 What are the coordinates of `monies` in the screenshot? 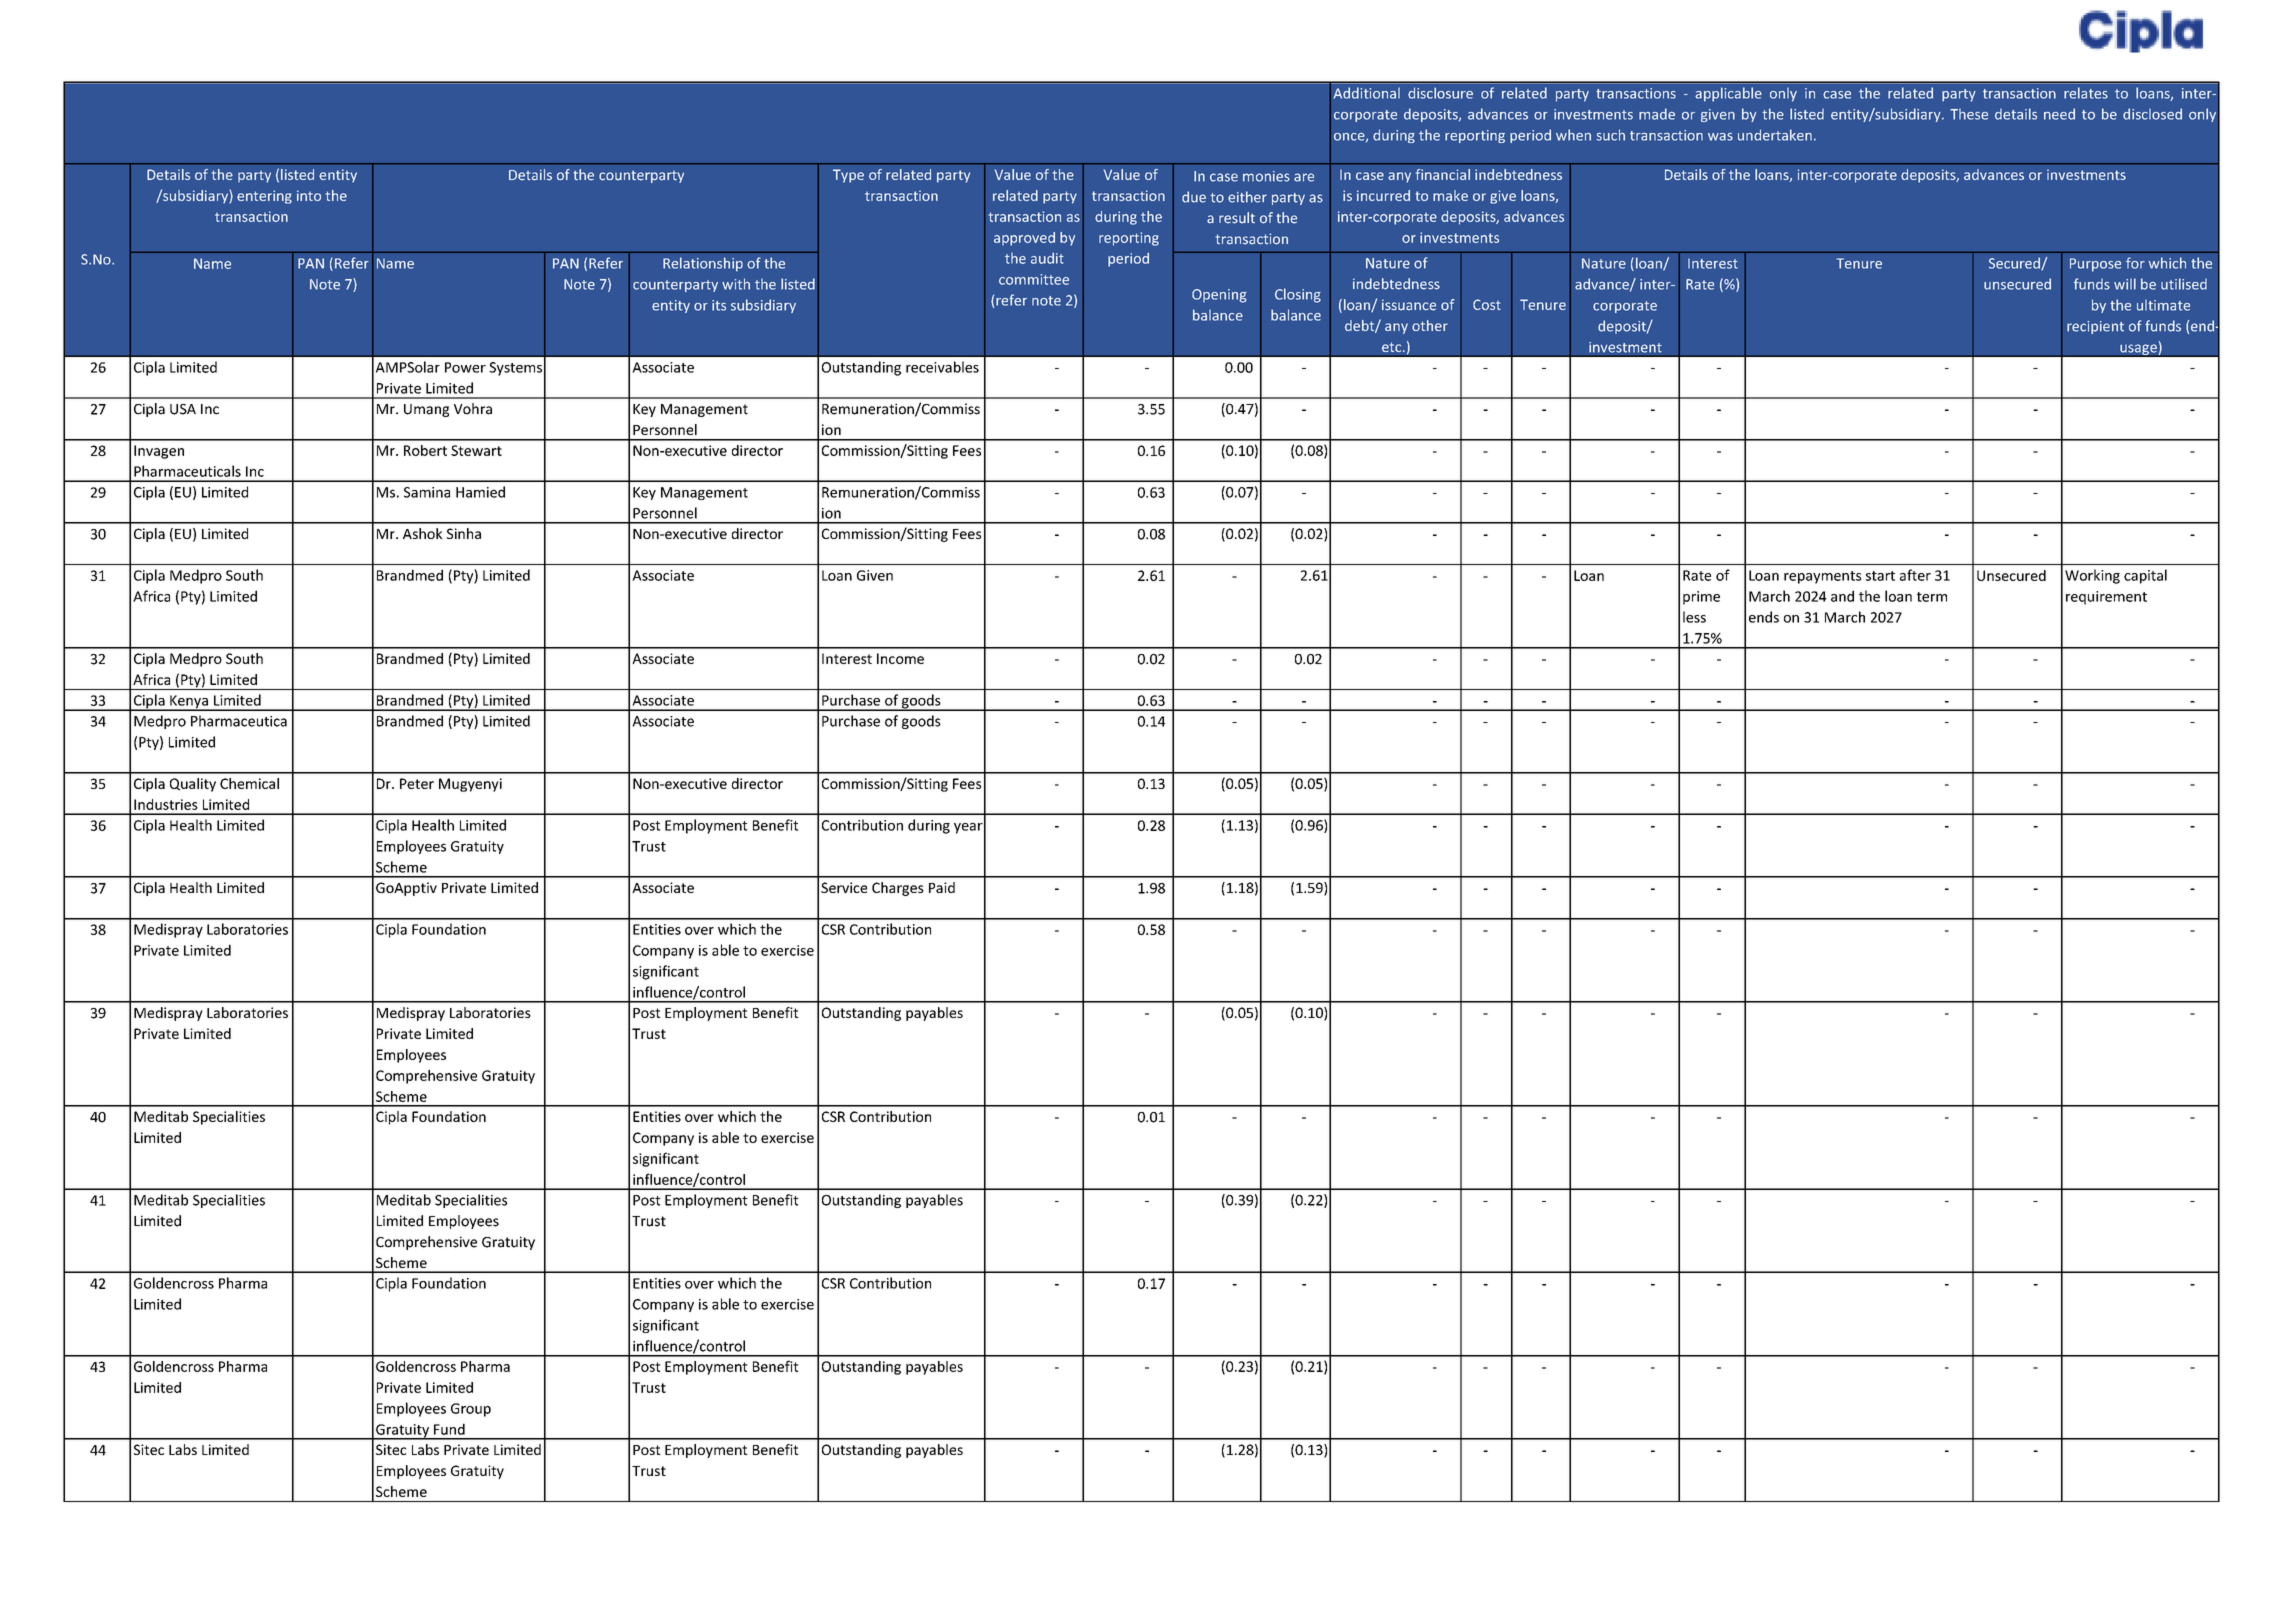 It's located at (1266, 176).
